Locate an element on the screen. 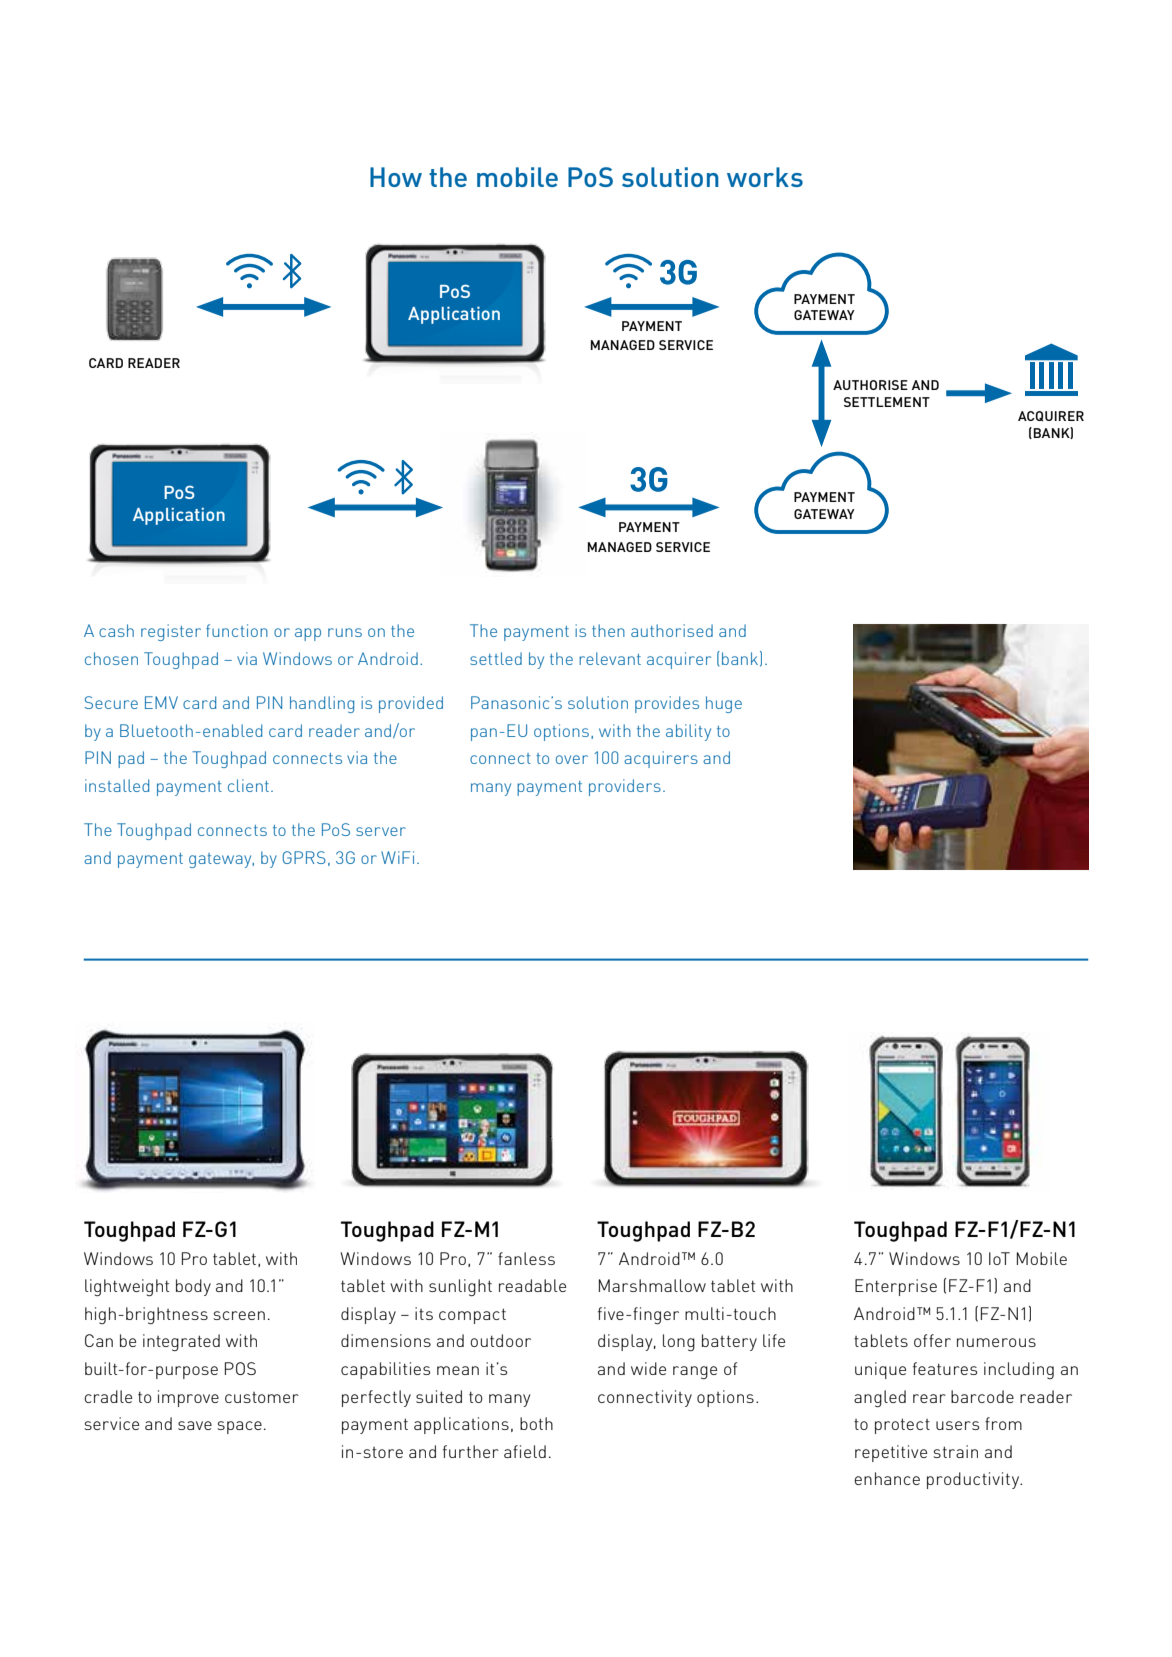 The width and height of the screenshot is (1172, 1657). Enterprise is located at coordinates (896, 1287).
